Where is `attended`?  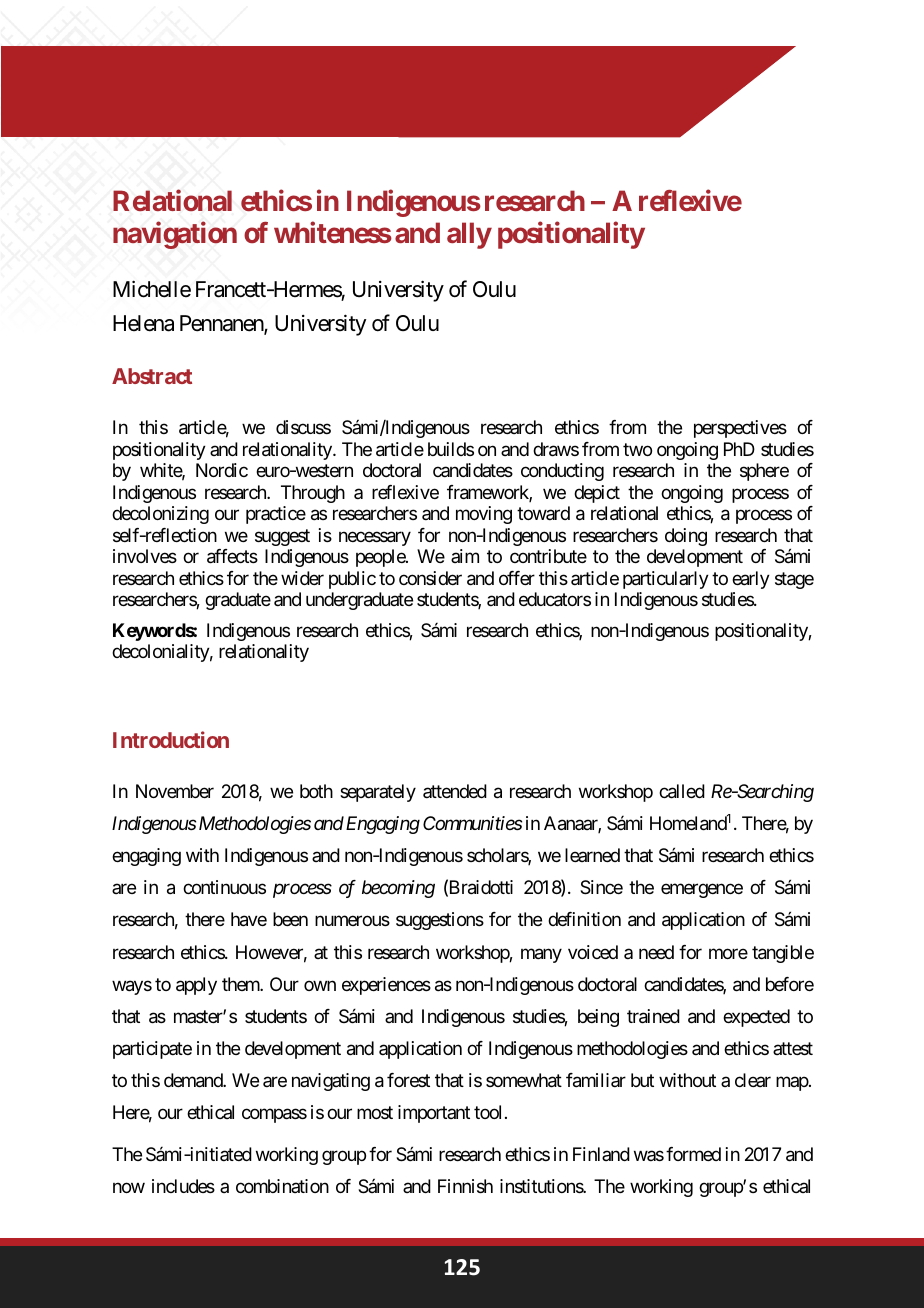
attended is located at coordinates (455, 791).
